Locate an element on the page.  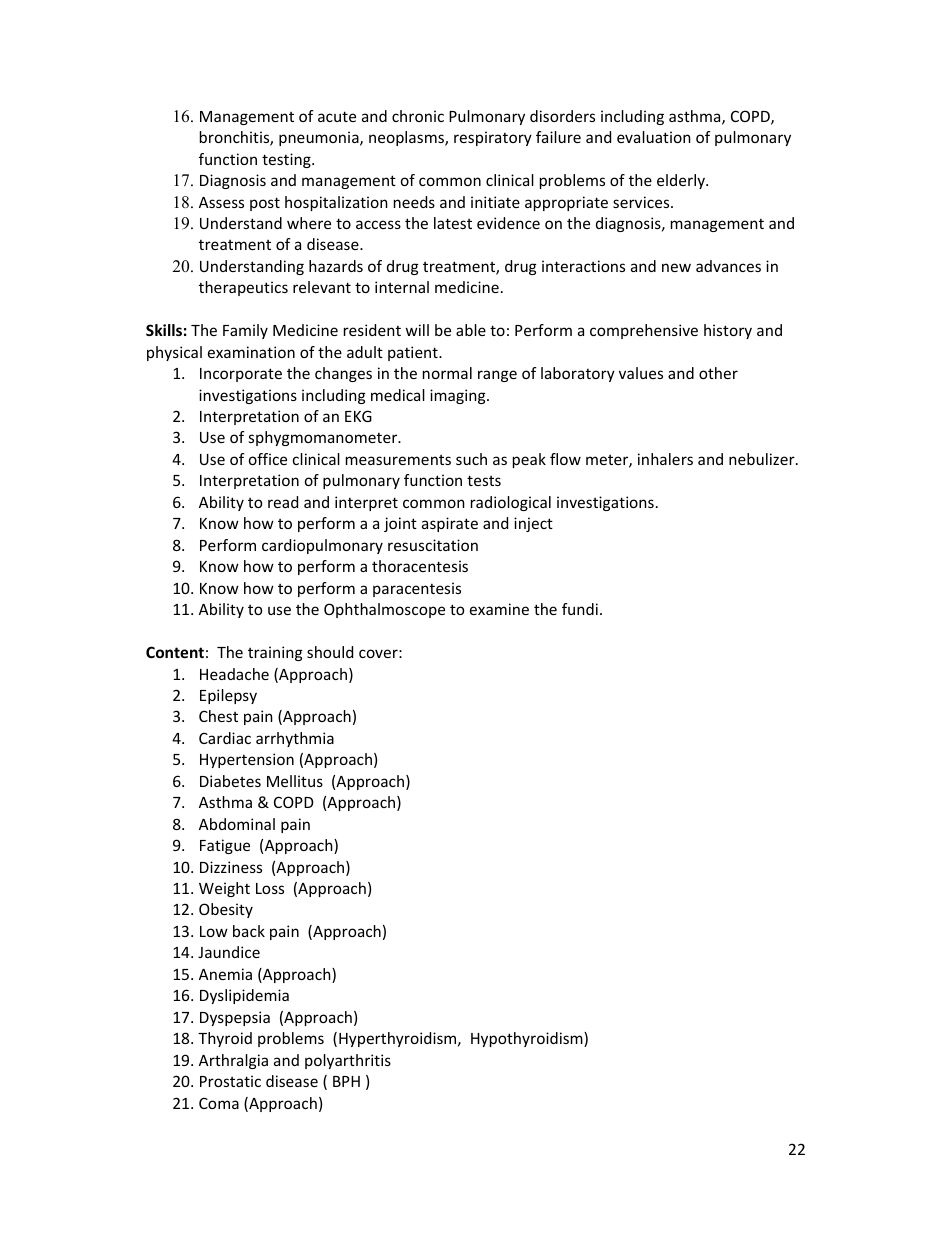
office is located at coordinates (268, 459).
